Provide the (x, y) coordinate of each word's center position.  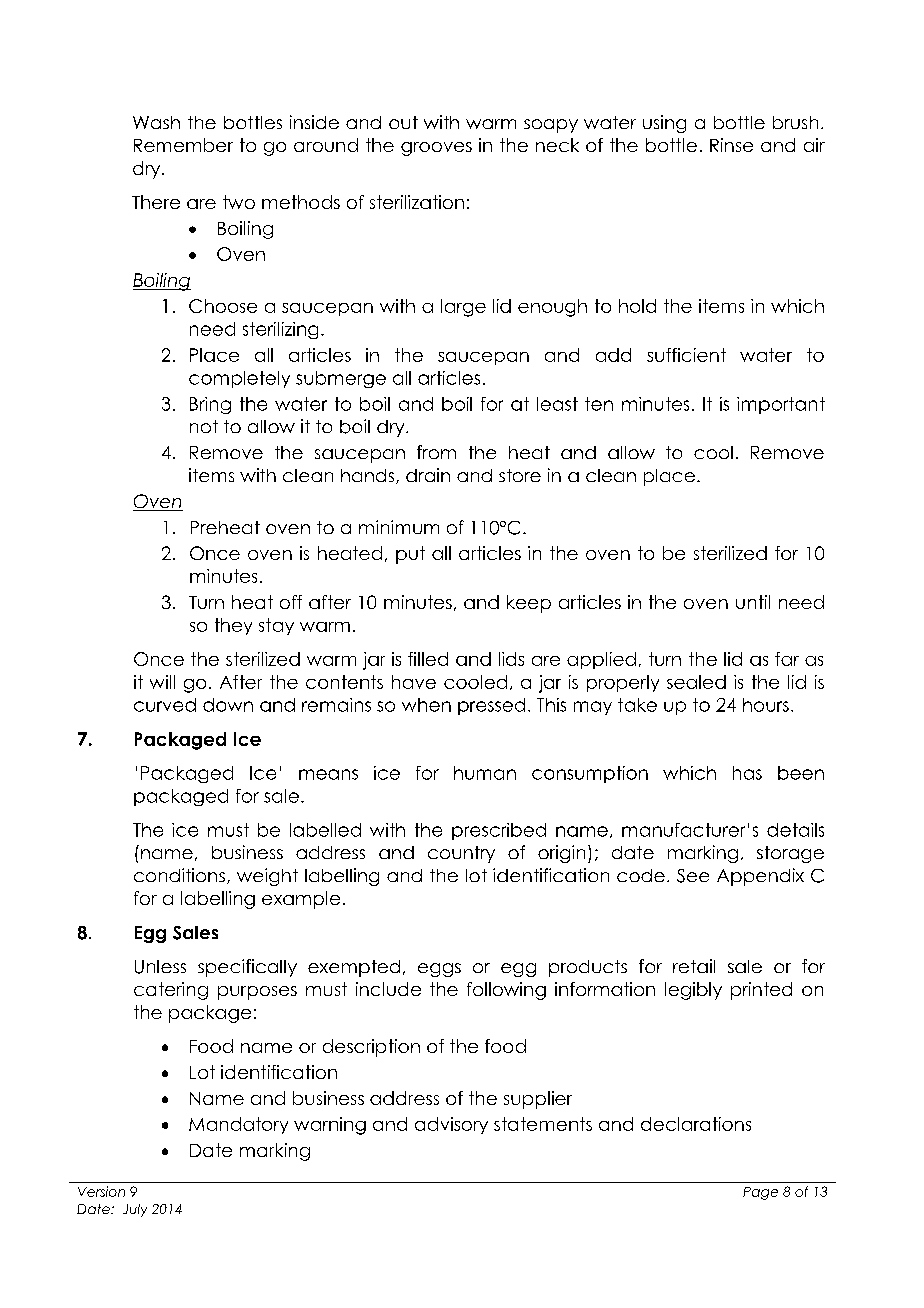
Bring (210, 405)
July (135, 1210)
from (436, 452)
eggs (439, 970)
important (781, 405)
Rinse (731, 145)
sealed (696, 682)
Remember (183, 145)
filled (428, 659)
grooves (436, 149)
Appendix (760, 877)
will (162, 682)
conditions (179, 875)
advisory (451, 1125)
